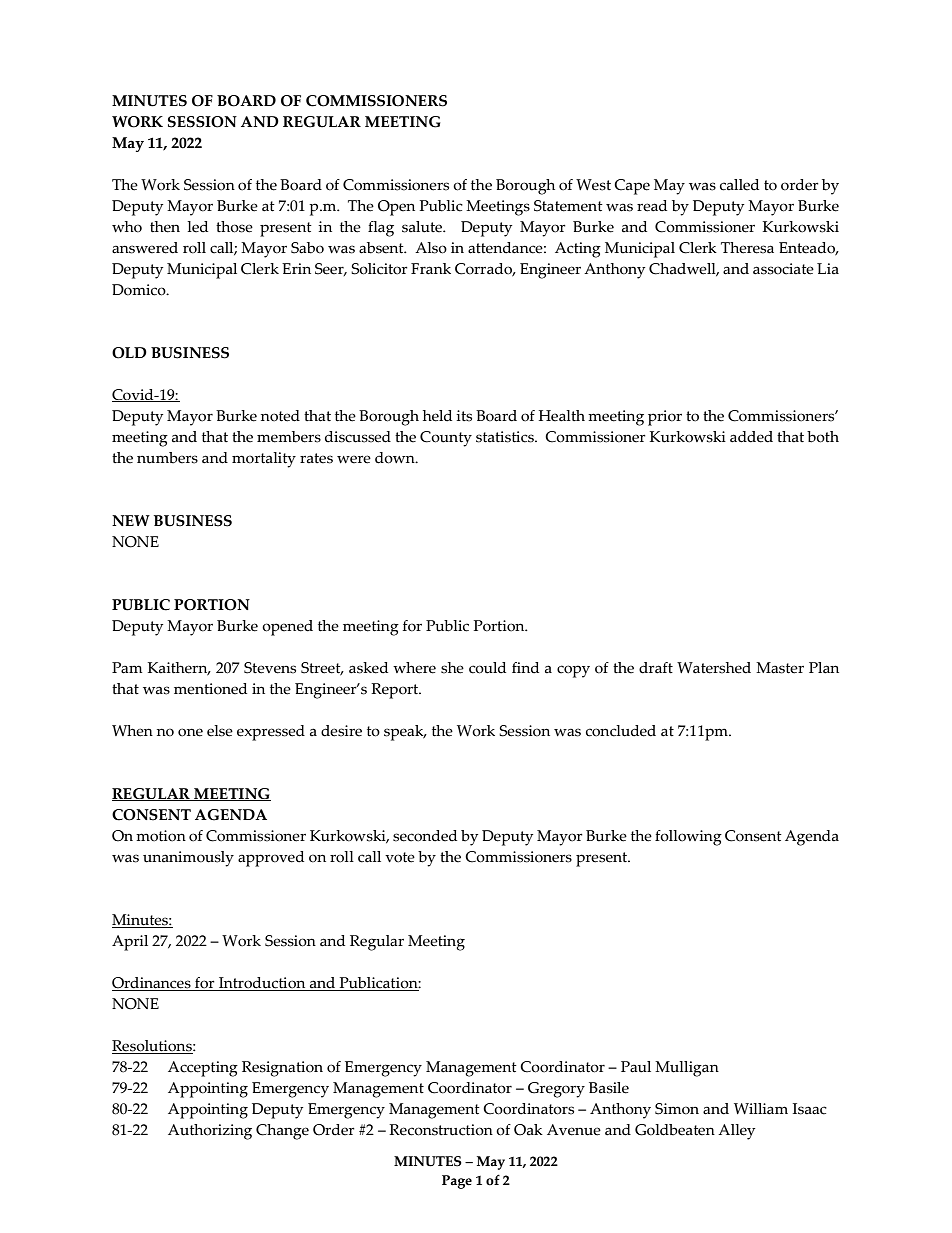 This screenshot has width=952, height=1233. What do you see at coordinates (751, 437) in the screenshot?
I see `added` at bounding box center [751, 437].
